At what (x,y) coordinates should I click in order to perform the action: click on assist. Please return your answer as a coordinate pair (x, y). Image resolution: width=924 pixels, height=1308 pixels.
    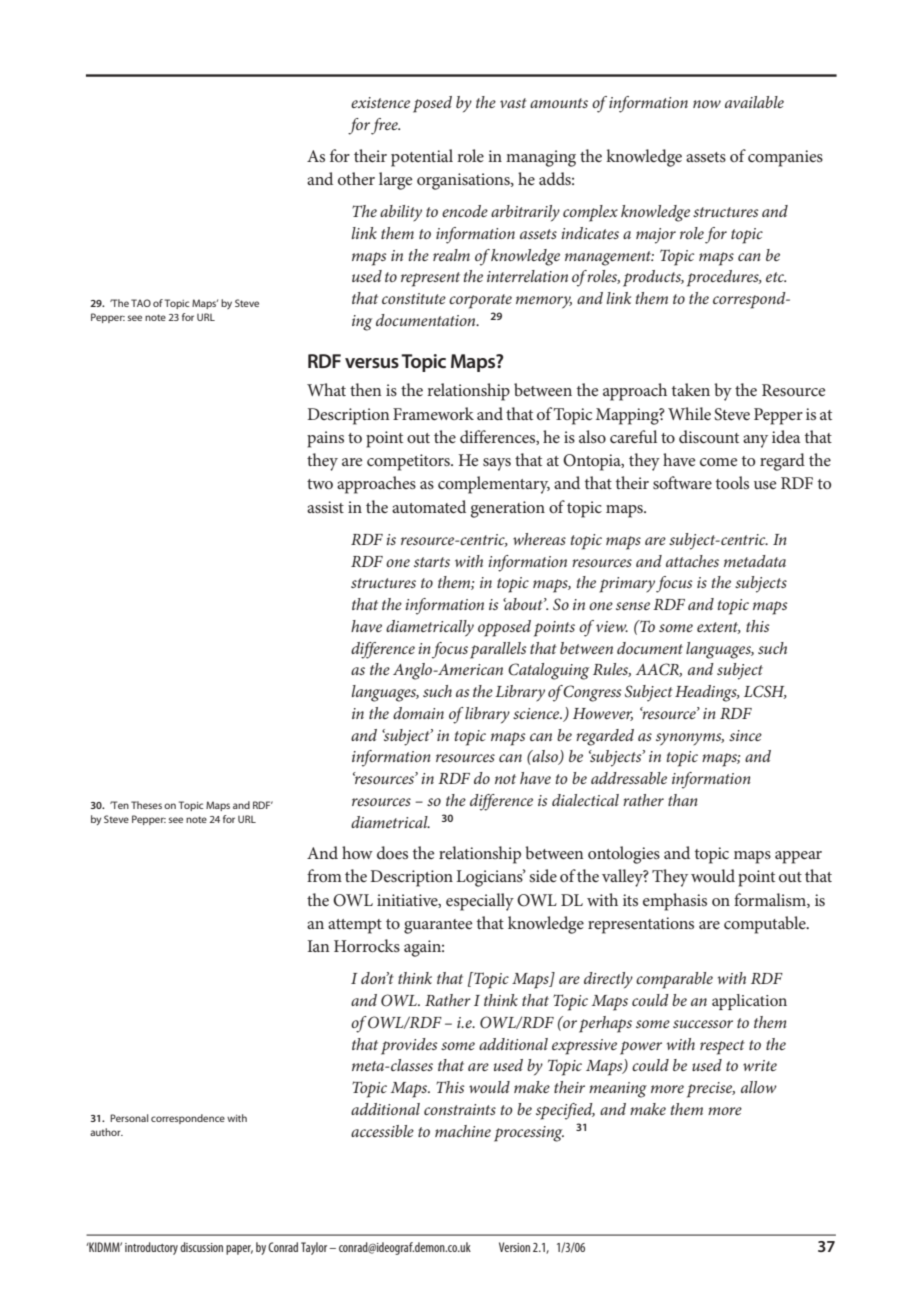
    Looking at the image, I should click on (325, 507).
